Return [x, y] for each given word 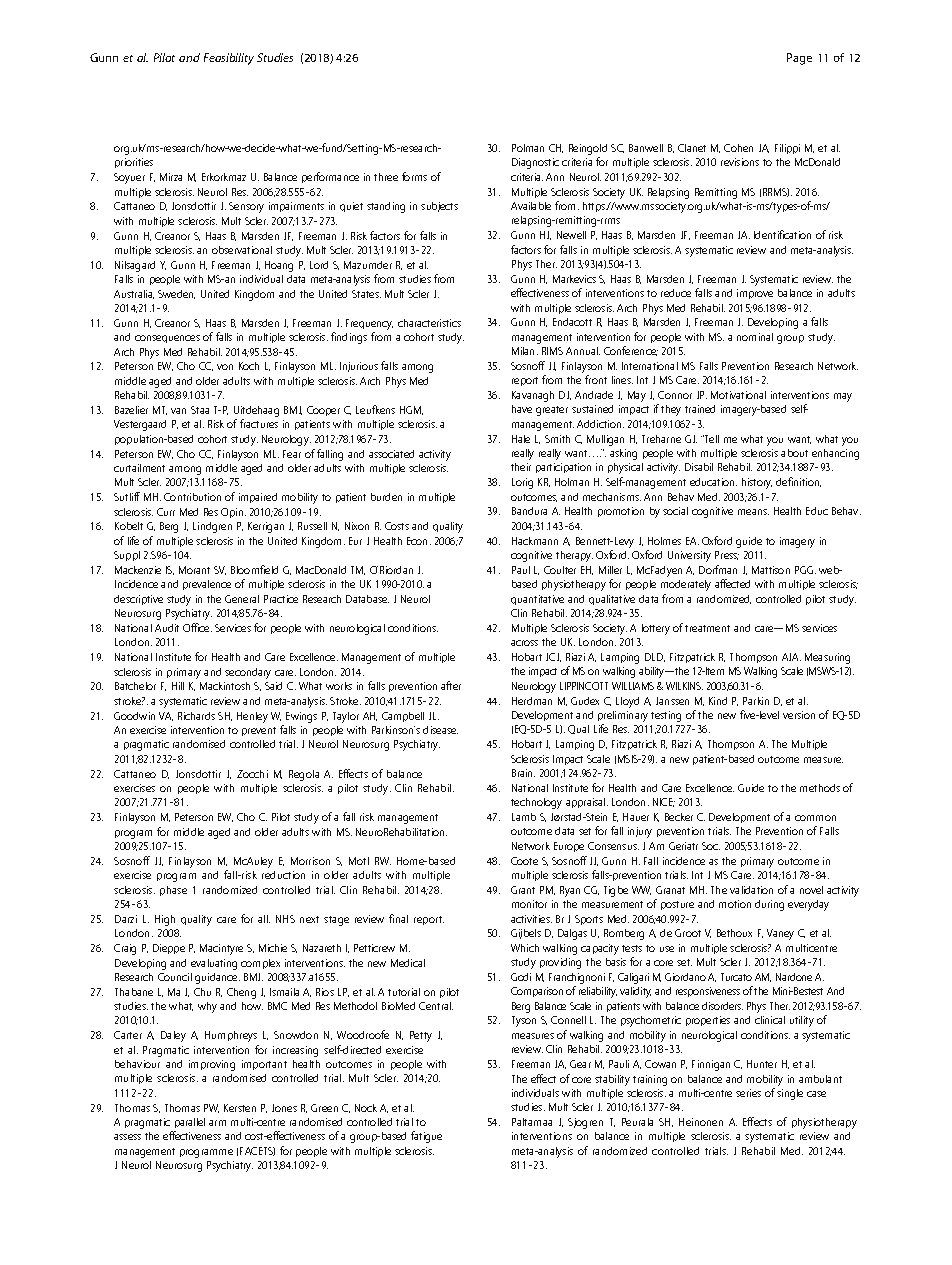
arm [217, 1123]
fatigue [426, 1137]
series [748, 1093]
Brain [523, 773]
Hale [521, 439]
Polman [528, 148]
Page [799, 59]
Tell [711, 439]
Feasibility [229, 59]
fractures [259, 423]
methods [820, 788]
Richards [196, 716]
